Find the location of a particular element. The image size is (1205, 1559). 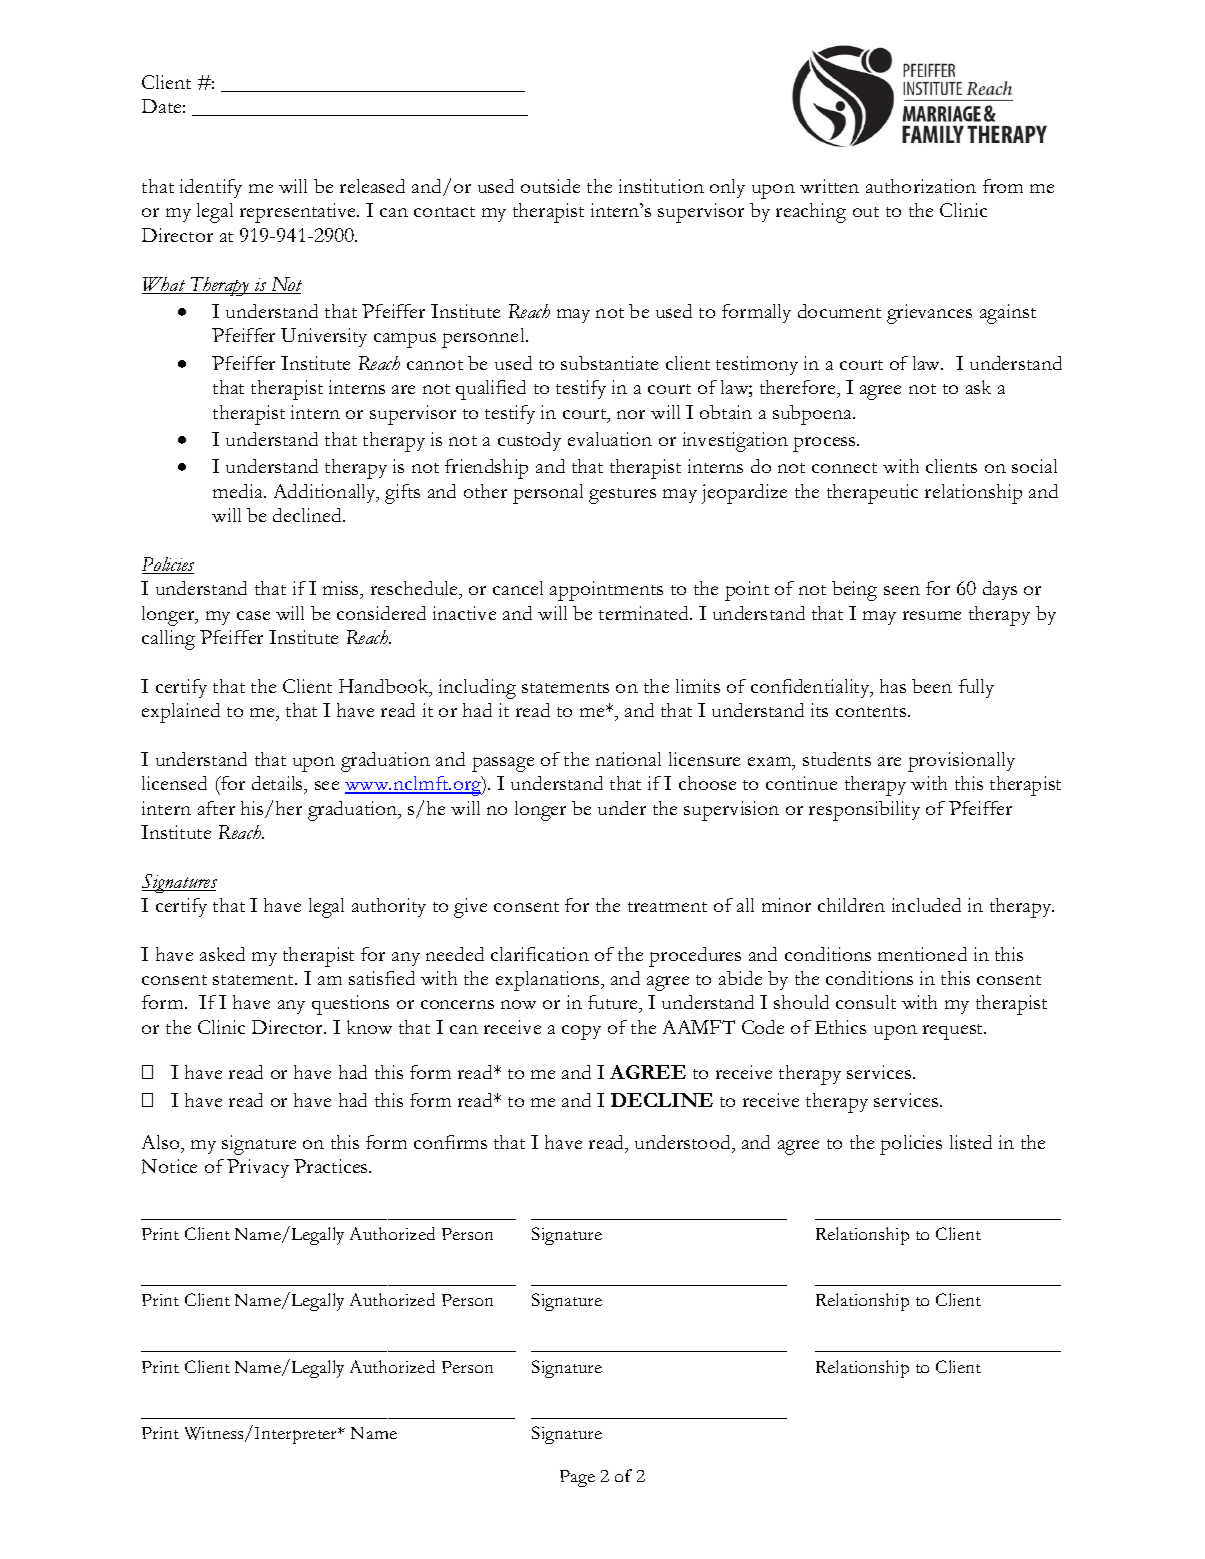

media is located at coordinates (239, 491).
